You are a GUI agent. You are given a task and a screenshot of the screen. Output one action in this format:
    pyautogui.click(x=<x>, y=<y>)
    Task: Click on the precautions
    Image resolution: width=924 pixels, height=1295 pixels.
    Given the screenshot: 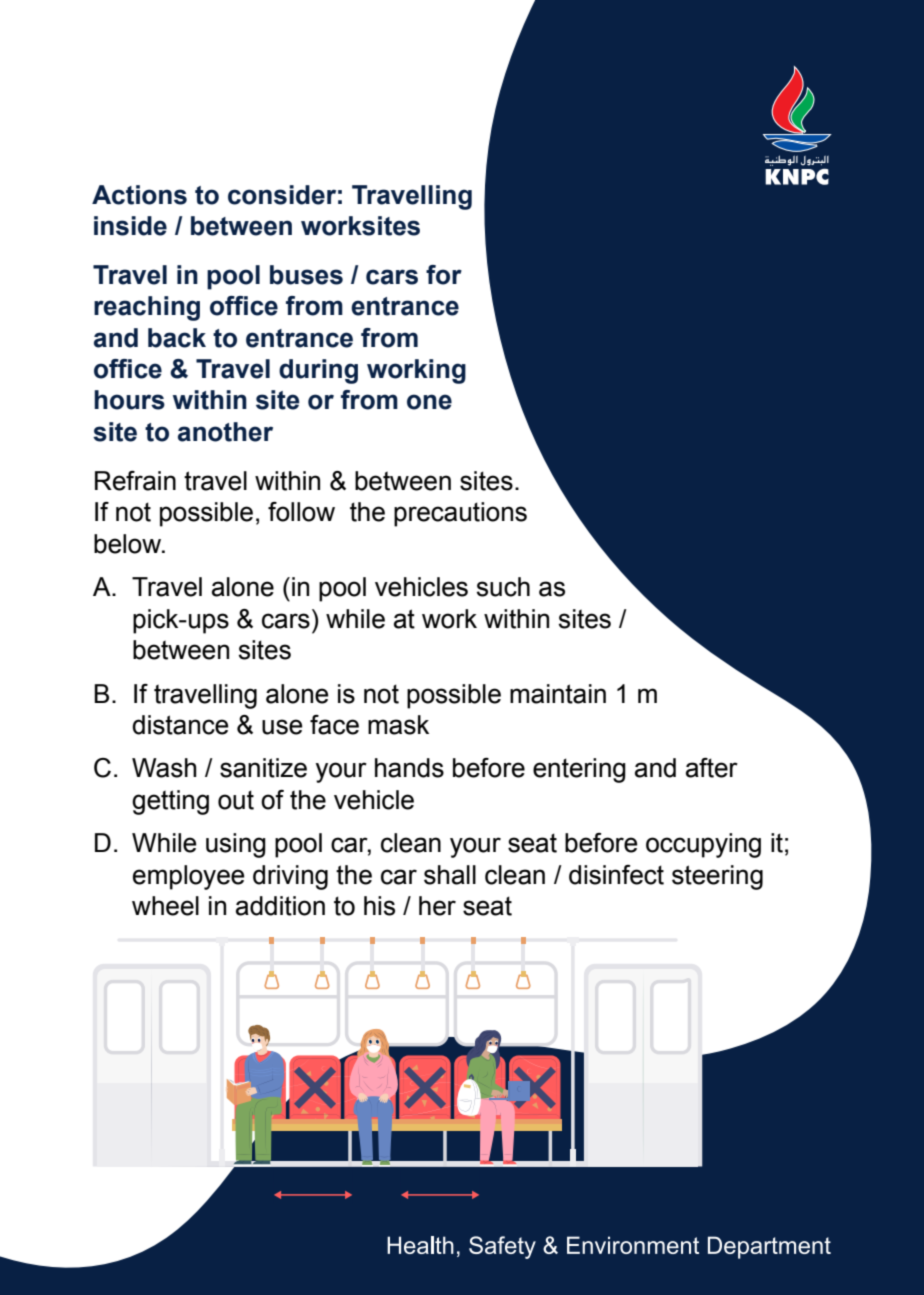 What is the action you would take?
    pyautogui.click(x=460, y=514)
